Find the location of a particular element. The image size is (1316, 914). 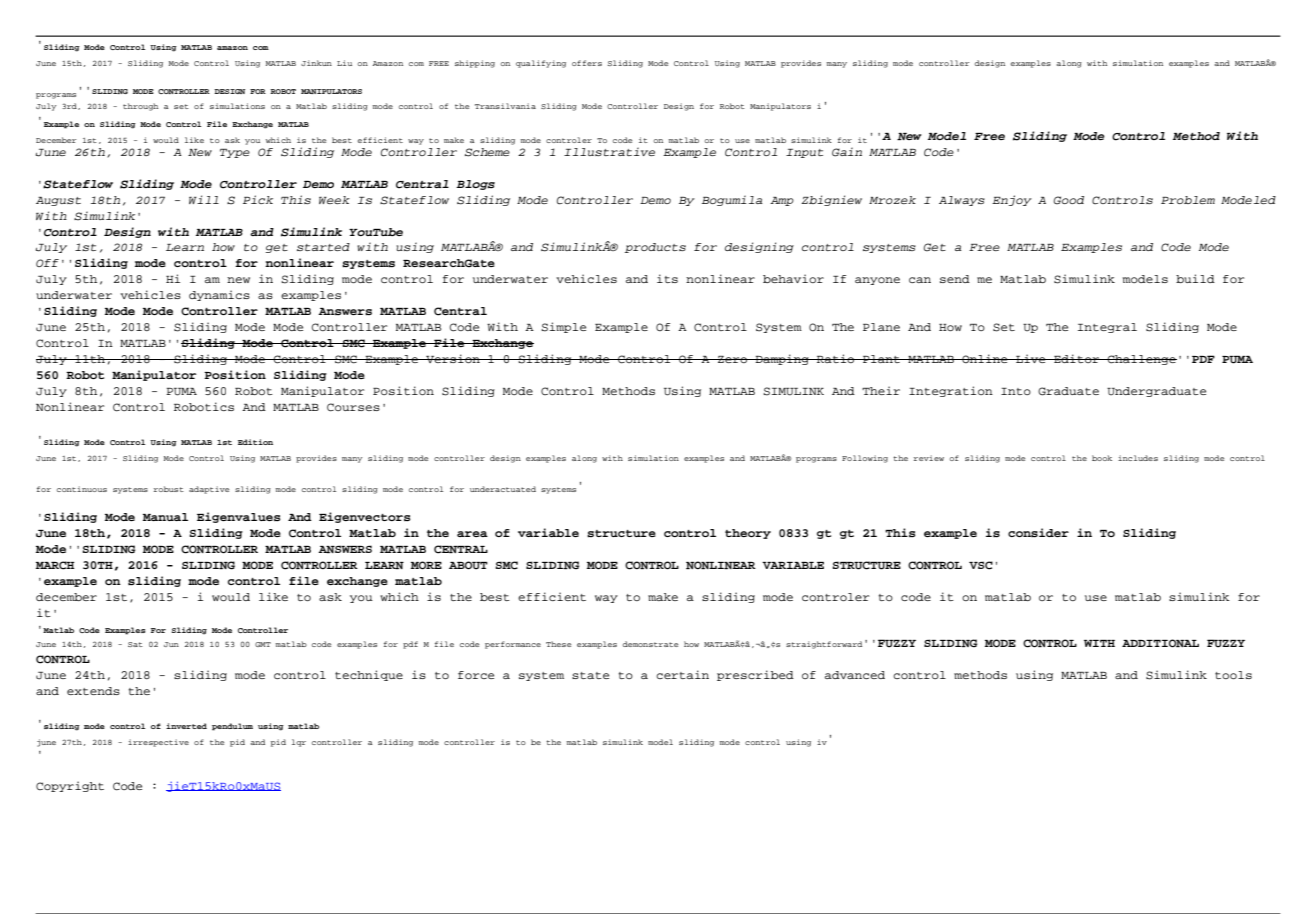

through is located at coordinates (140, 107).
